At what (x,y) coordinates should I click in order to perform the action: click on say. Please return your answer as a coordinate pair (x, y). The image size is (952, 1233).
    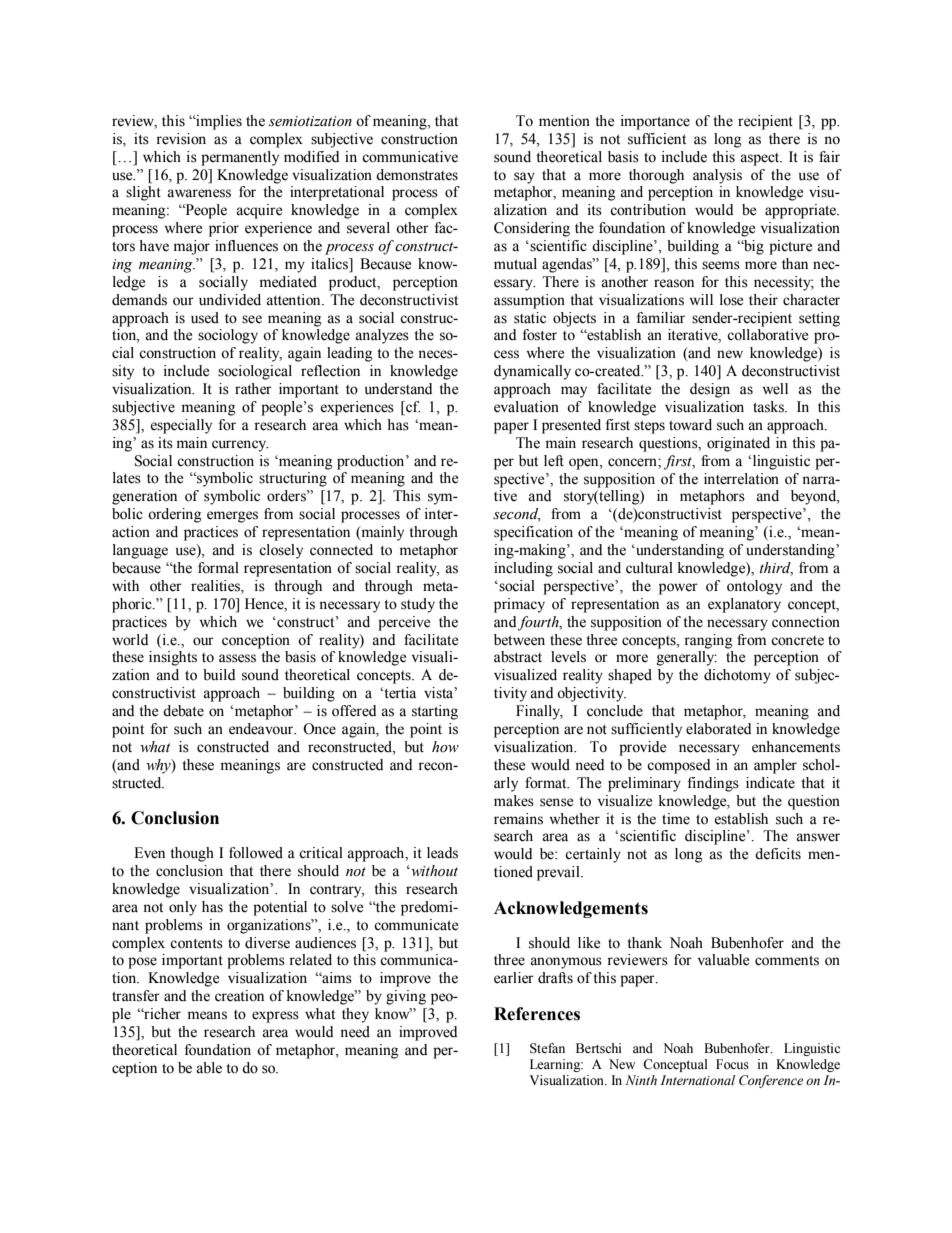
    Looking at the image, I should click on (524, 178).
